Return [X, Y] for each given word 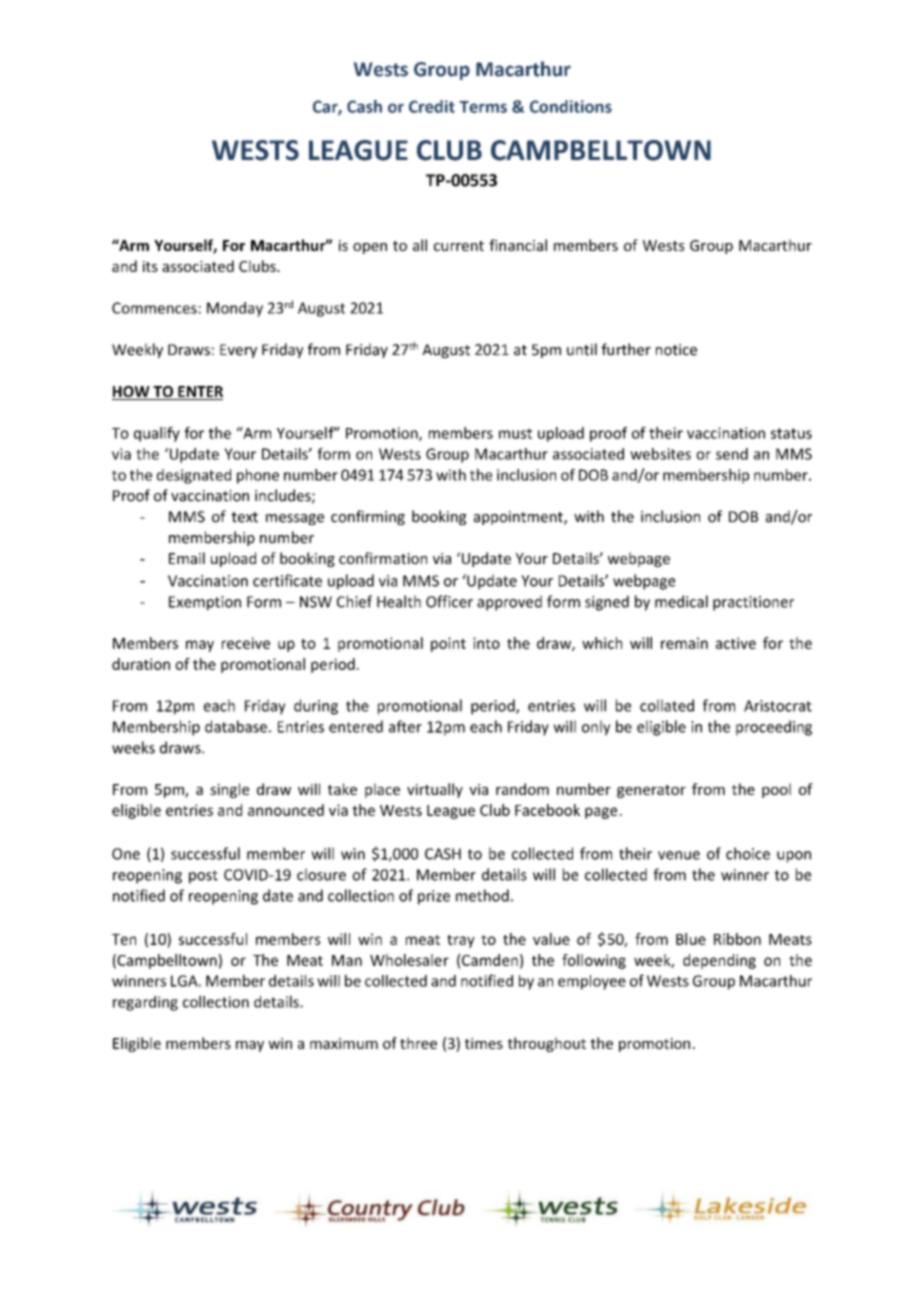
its [150, 266]
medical [681, 601]
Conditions [571, 106]
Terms [483, 107]
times [484, 1043]
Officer [449, 601]
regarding [145, 1003]
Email [187, 558]
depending [719, 961]
